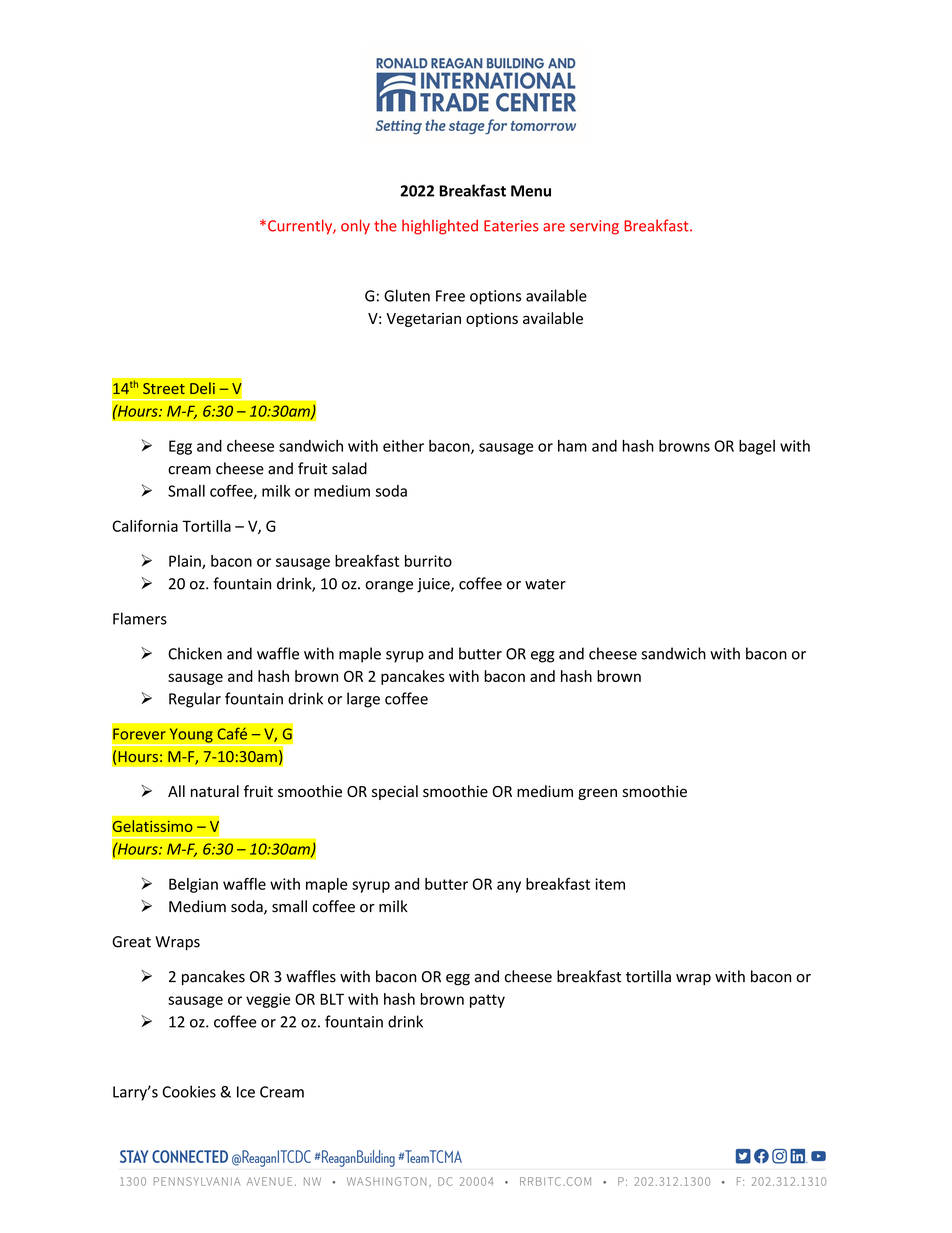 This document has height=1233, width=952. What do you see at coordinates (189, 1091) in the document?
I see `Cookies` at bounding box center [189, 1091].
